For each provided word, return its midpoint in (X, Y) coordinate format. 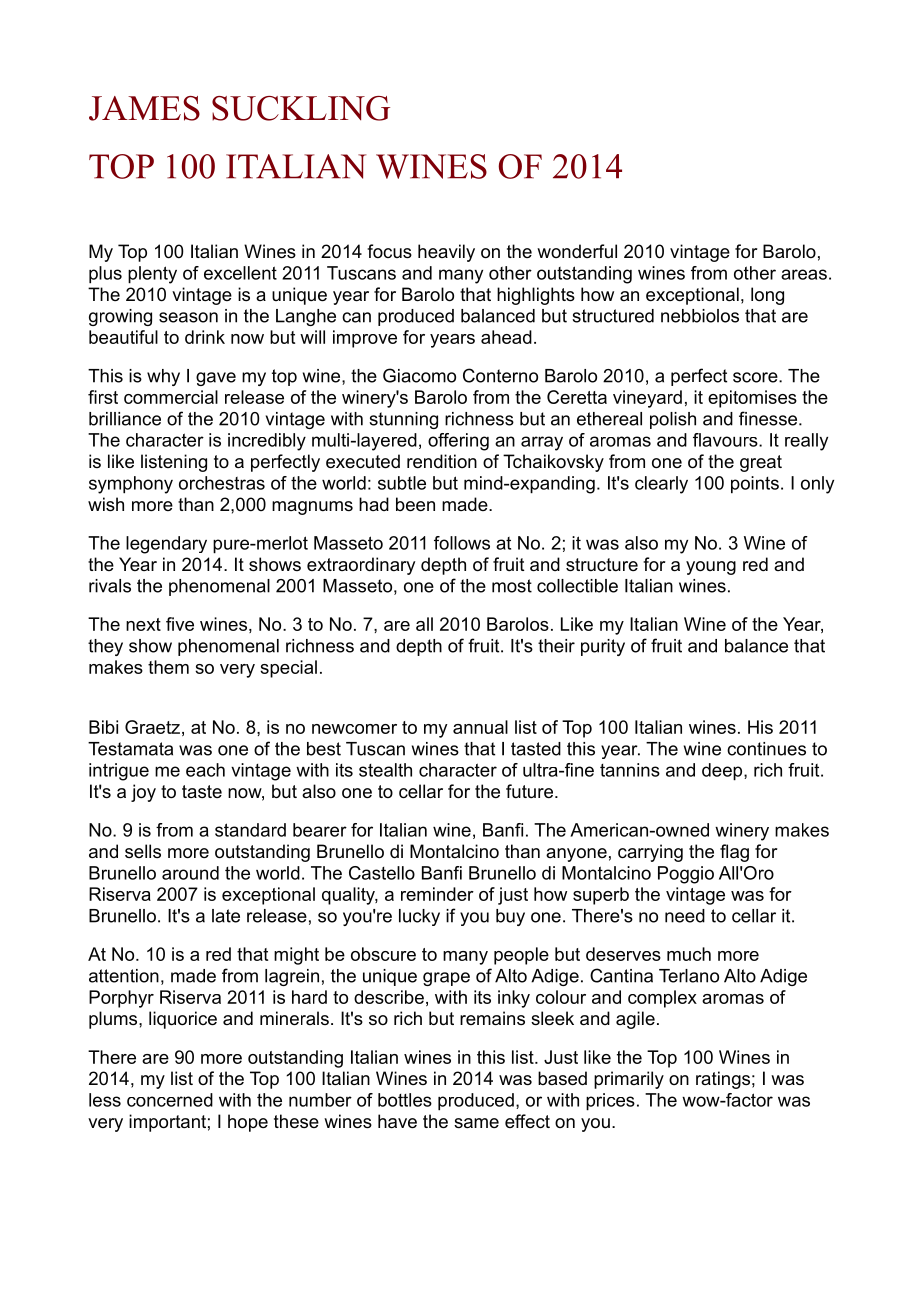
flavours (726, 440)
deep (723, 772)
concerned (170, 1100)
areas (804, 274)
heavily (446, 253)
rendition (442, 461)
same (476, 1123)
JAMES (144, 108)
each (205, 770)
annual (480, 727)
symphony (131, 485)
